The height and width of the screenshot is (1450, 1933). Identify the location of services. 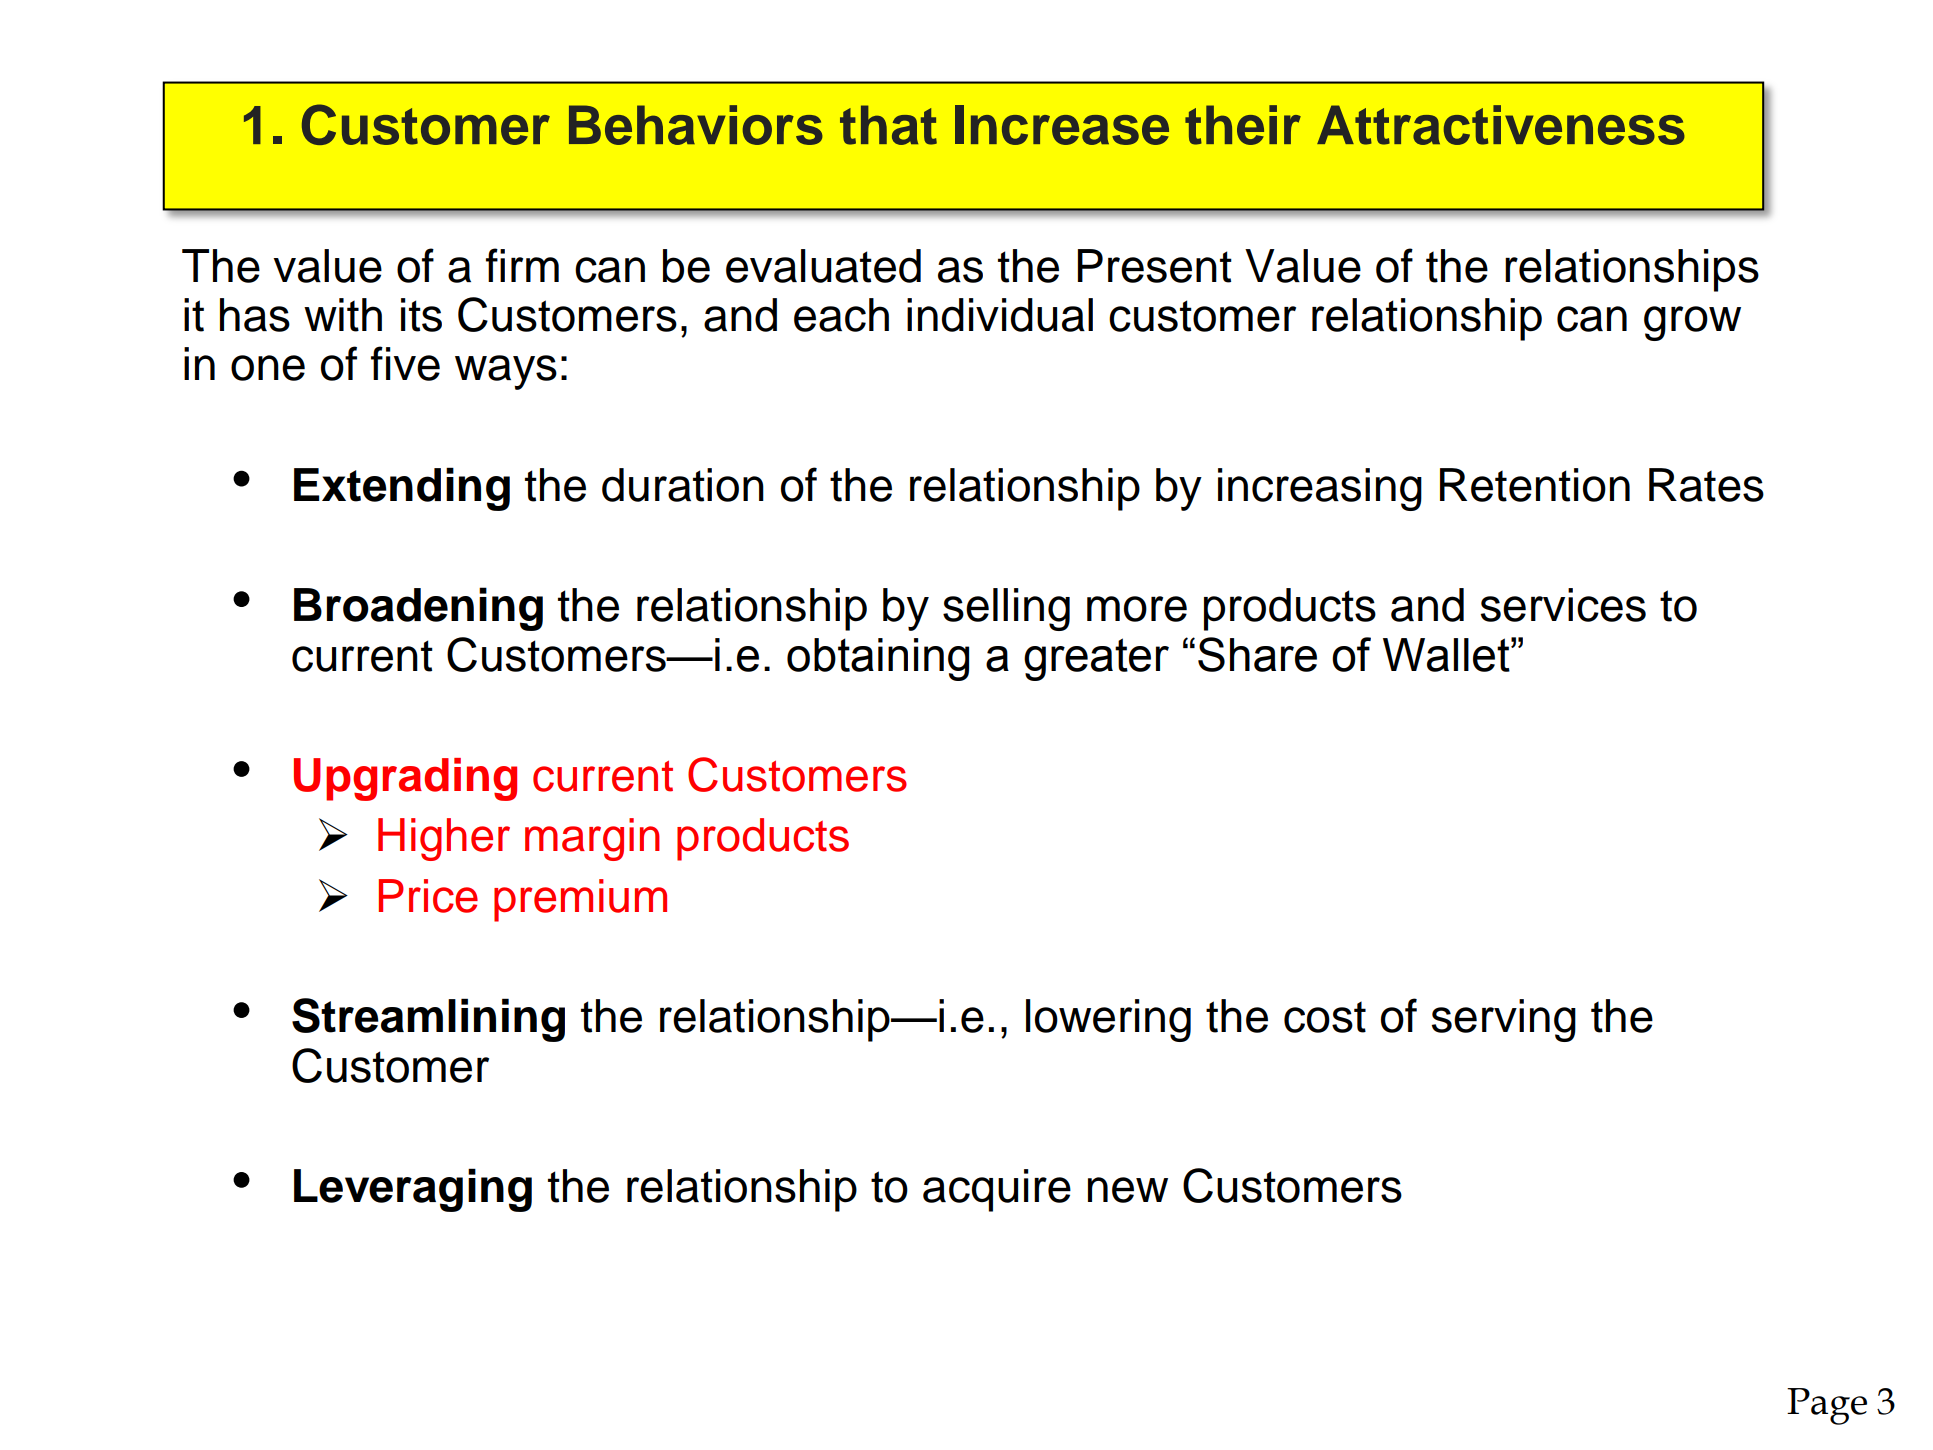
(1563, 605).
